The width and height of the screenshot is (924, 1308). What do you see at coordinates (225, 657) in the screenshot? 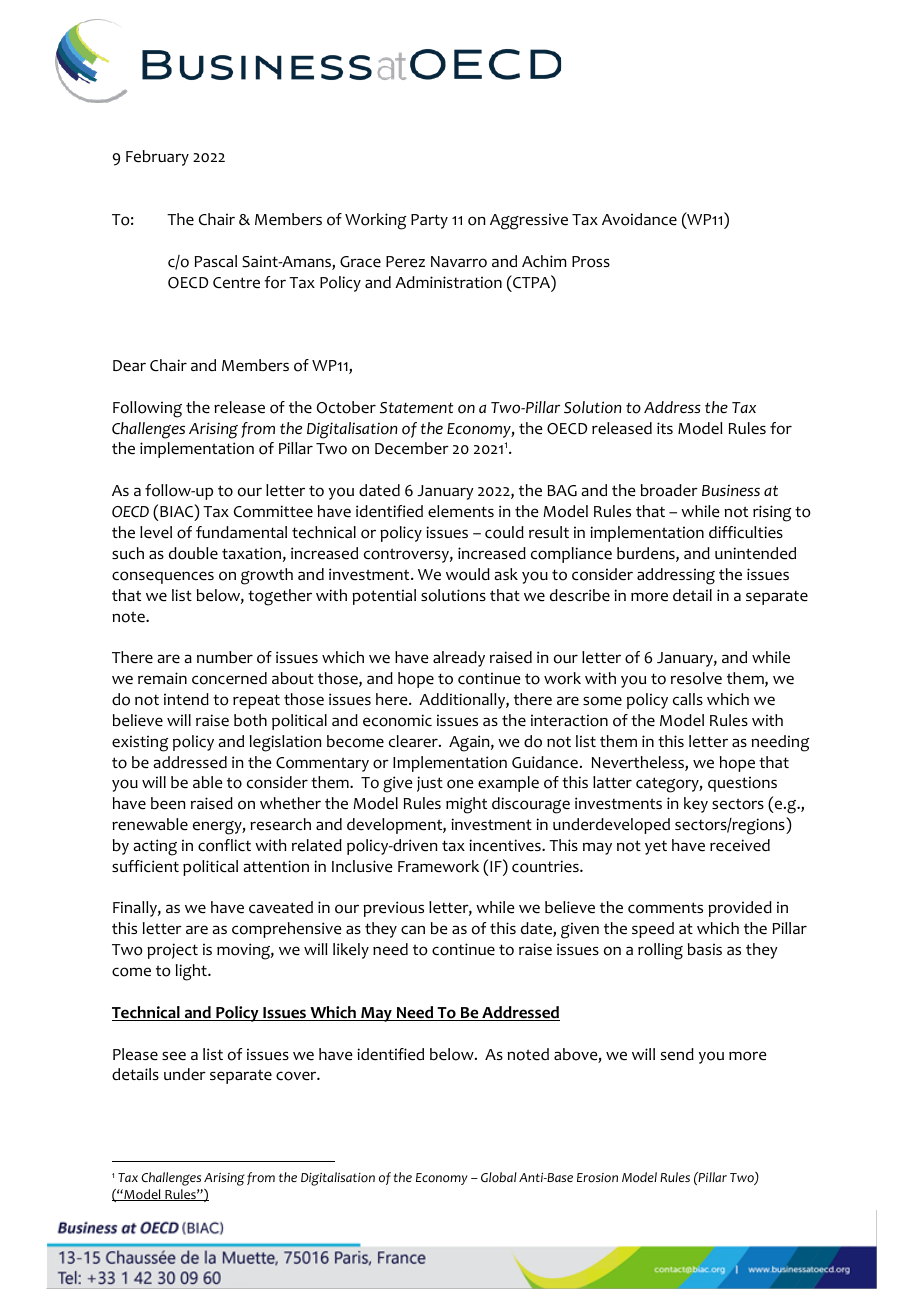
I see `number` at bounding box center [225, 657].
